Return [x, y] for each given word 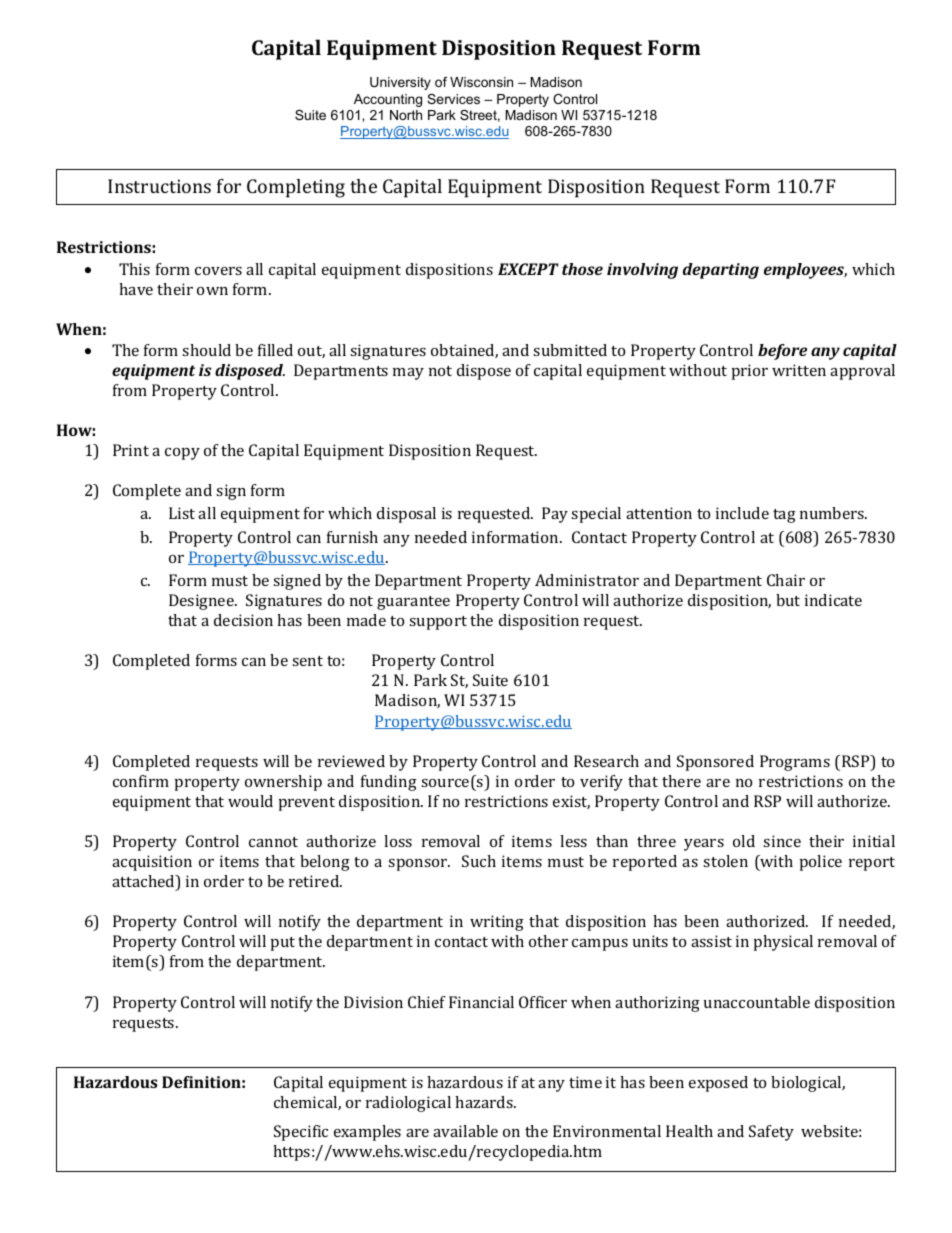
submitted [570, 350]
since [782, 841]
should [206, 350]
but [788, 600]
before [782, 352]
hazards [485, 1102]
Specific [301, 1133]
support [438, 623]
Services [453, 99]
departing [721, 271]
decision [243, 620]
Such [479, 861]
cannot [273, 842]
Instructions [159, 186]
